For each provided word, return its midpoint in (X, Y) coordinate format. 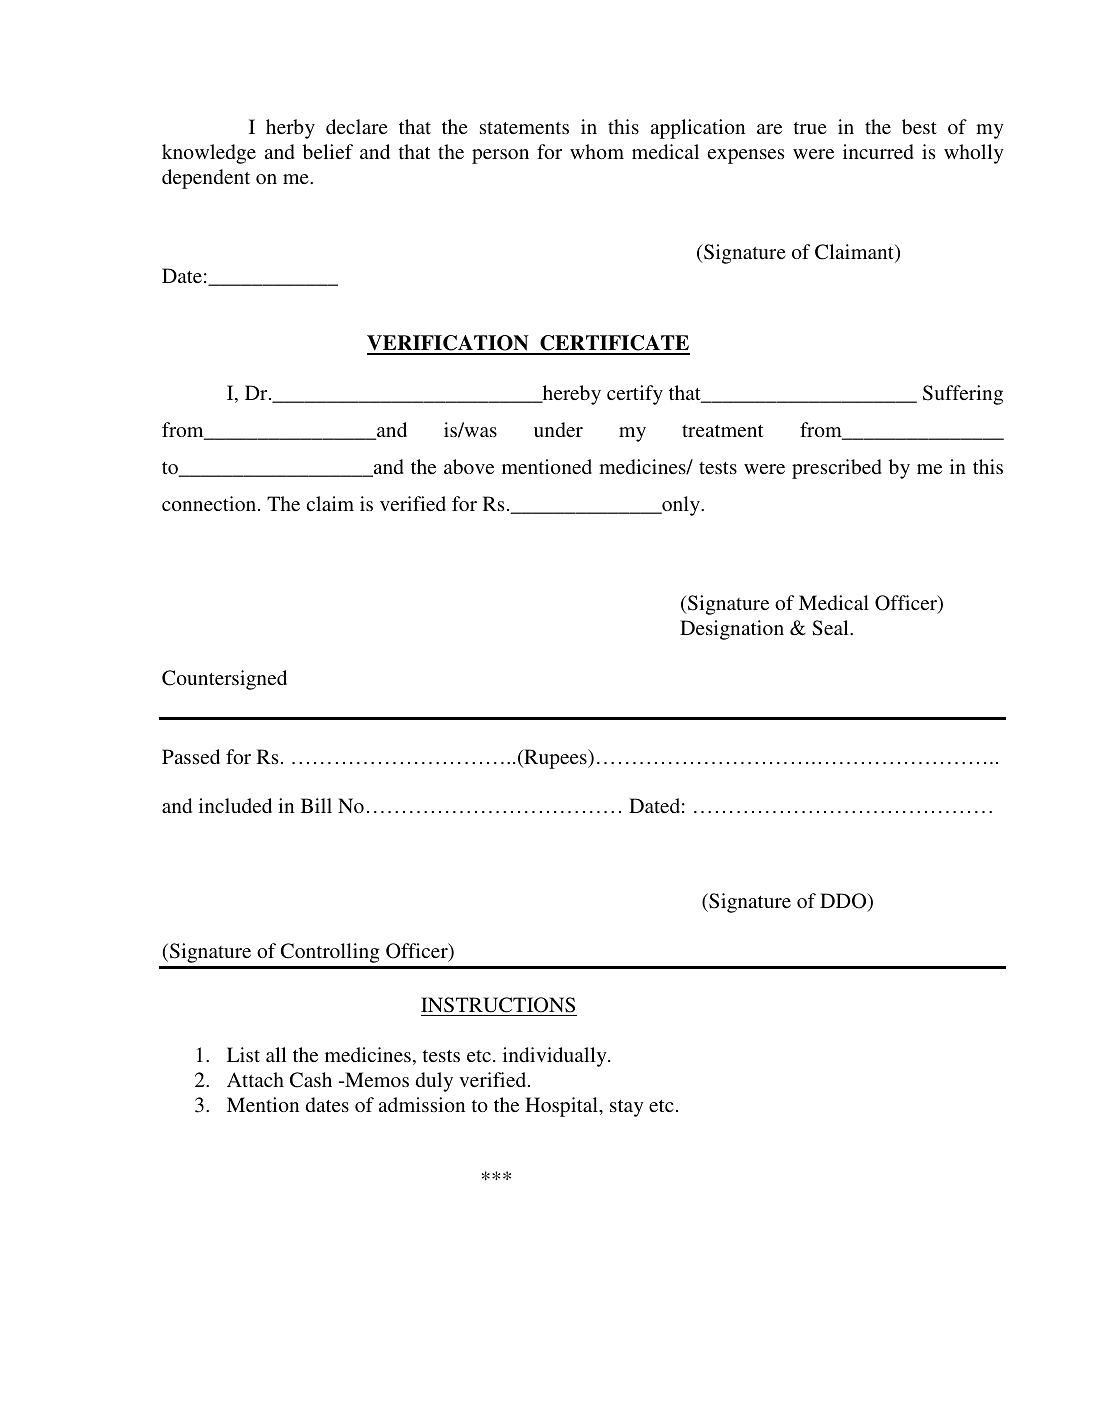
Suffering (963, 395)
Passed (191, 756)
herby (290, 129)
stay (627, 1108)
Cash (311, 1080)
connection (210, 503)
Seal (831, 628)
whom (597, 151)
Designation (732, 630)
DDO (844, 902)
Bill (316, 805)
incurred (878, 151)
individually (556, 1057)
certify (635, 395)
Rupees (555, 759)
